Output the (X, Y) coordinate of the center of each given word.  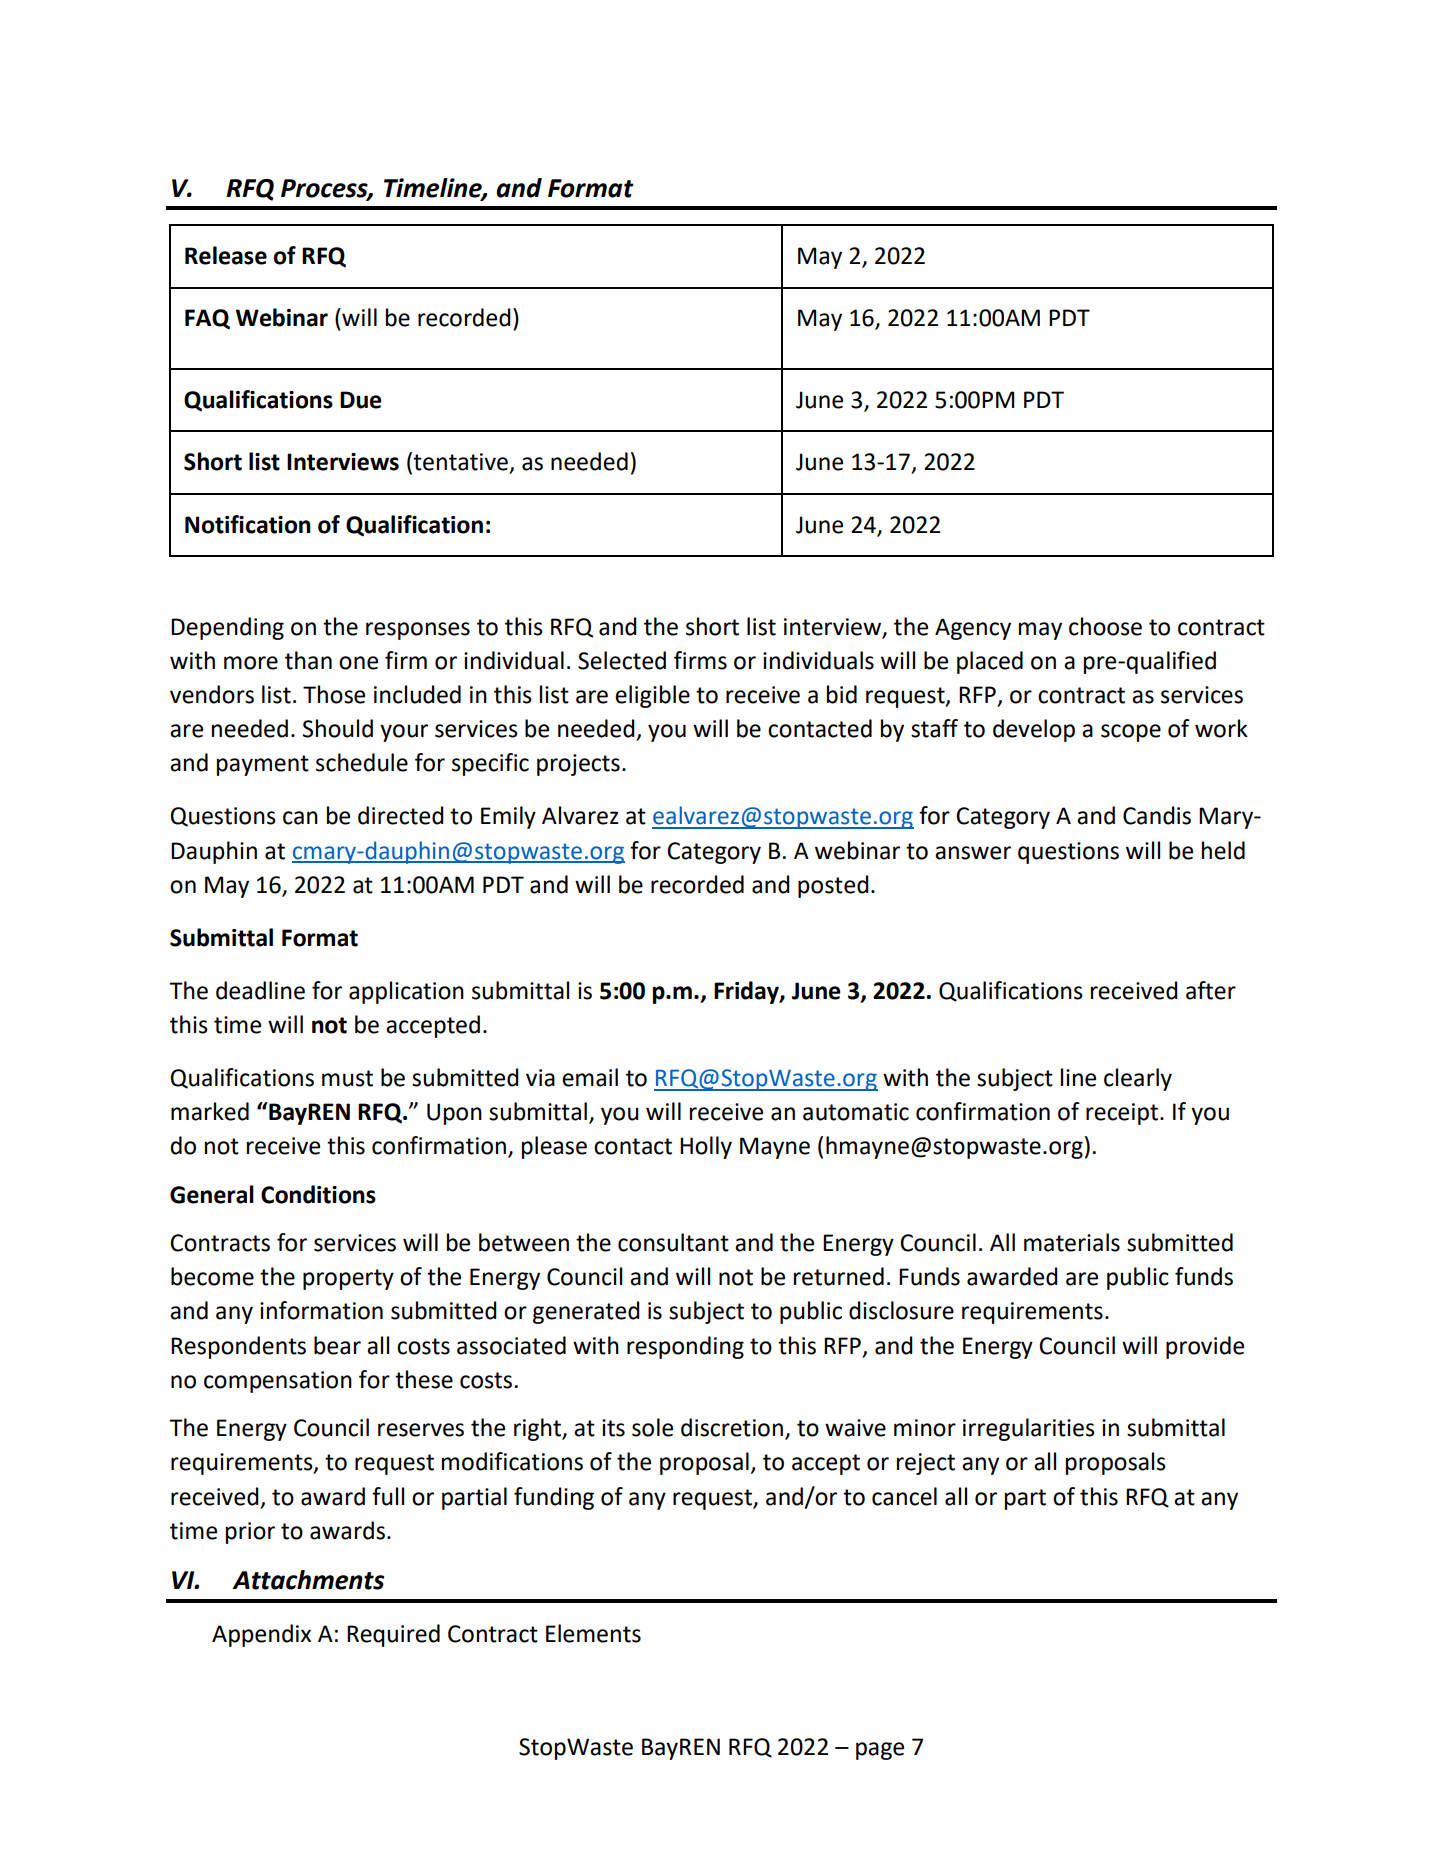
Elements (593, 1633)
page (880, 1751)
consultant (673, 1242)
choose (1105, 626)
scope (1131, 733)
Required (393, 1635)
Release (226, 255)
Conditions (318, 1194)
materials (1072, 1242)
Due (360, 400)
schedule (362, 762)
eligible (652, 696)
